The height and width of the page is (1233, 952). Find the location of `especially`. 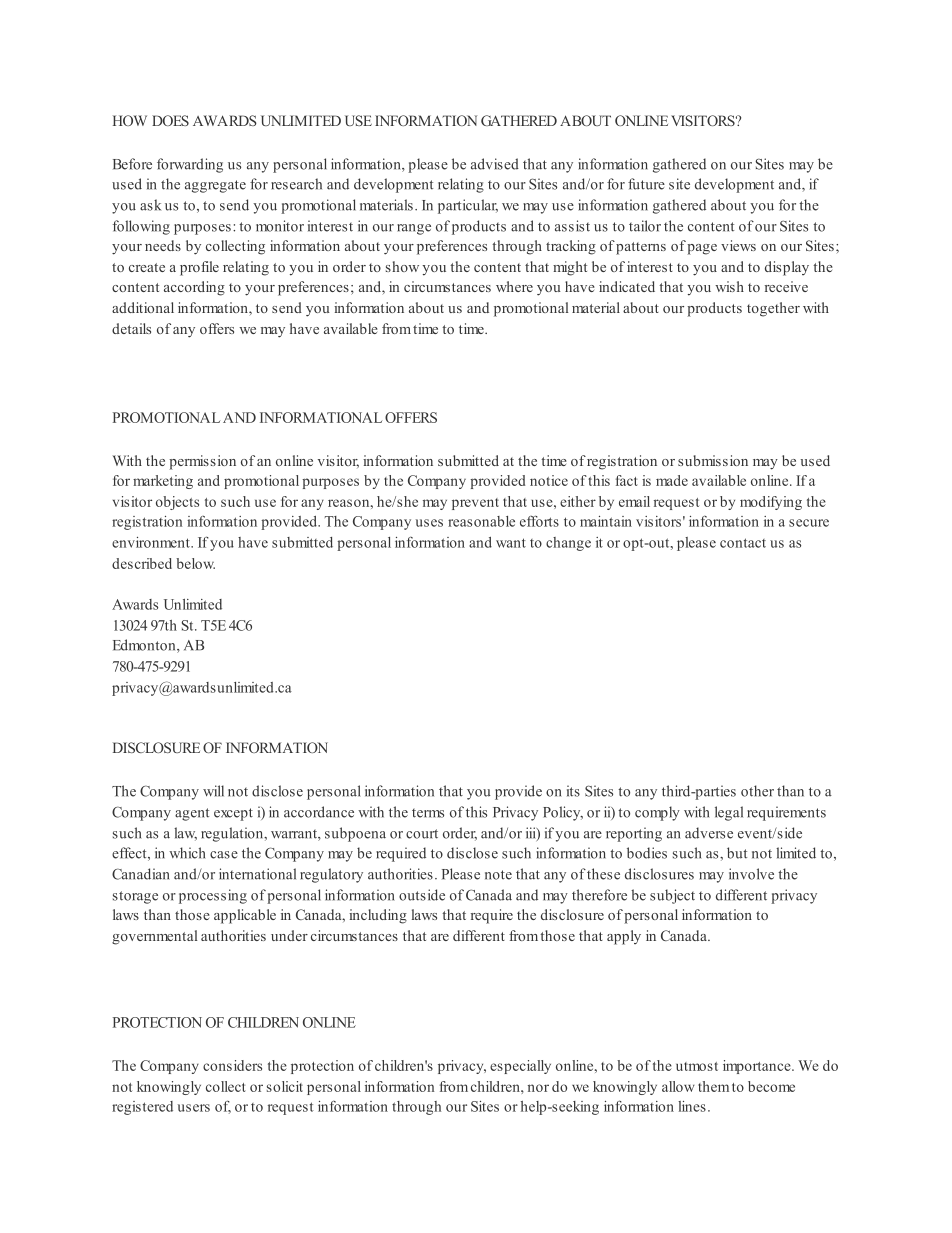

especially is located at coordinates (520, 1067).
